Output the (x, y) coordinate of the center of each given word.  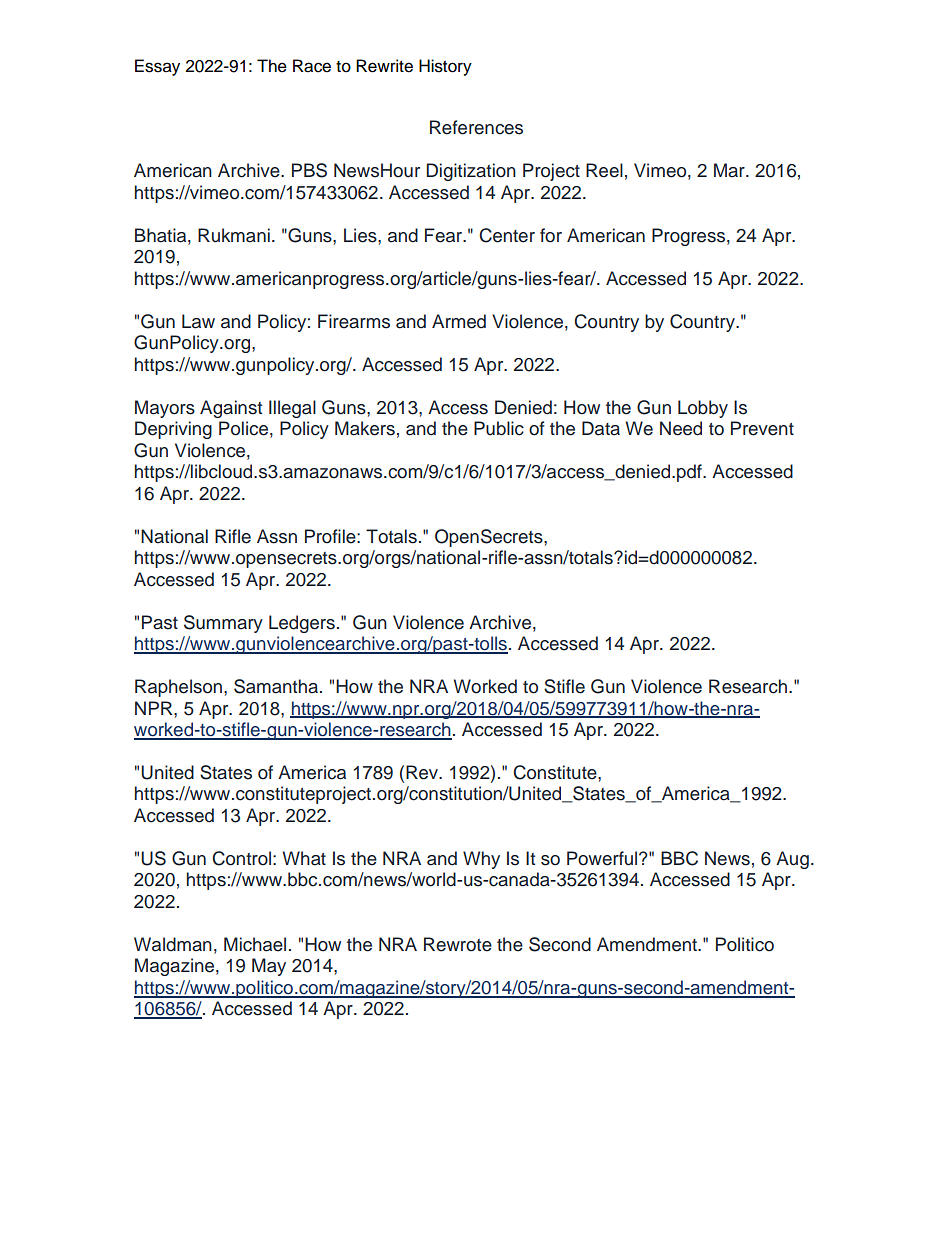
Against (231, 409)
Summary (223, 624)
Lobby (703, 409)
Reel (604, 170)
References (476, 127)
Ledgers (302, 624)
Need (681, 428)
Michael (255, 944)
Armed (459, 321)
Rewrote (458, 944)
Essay (157, 67)
